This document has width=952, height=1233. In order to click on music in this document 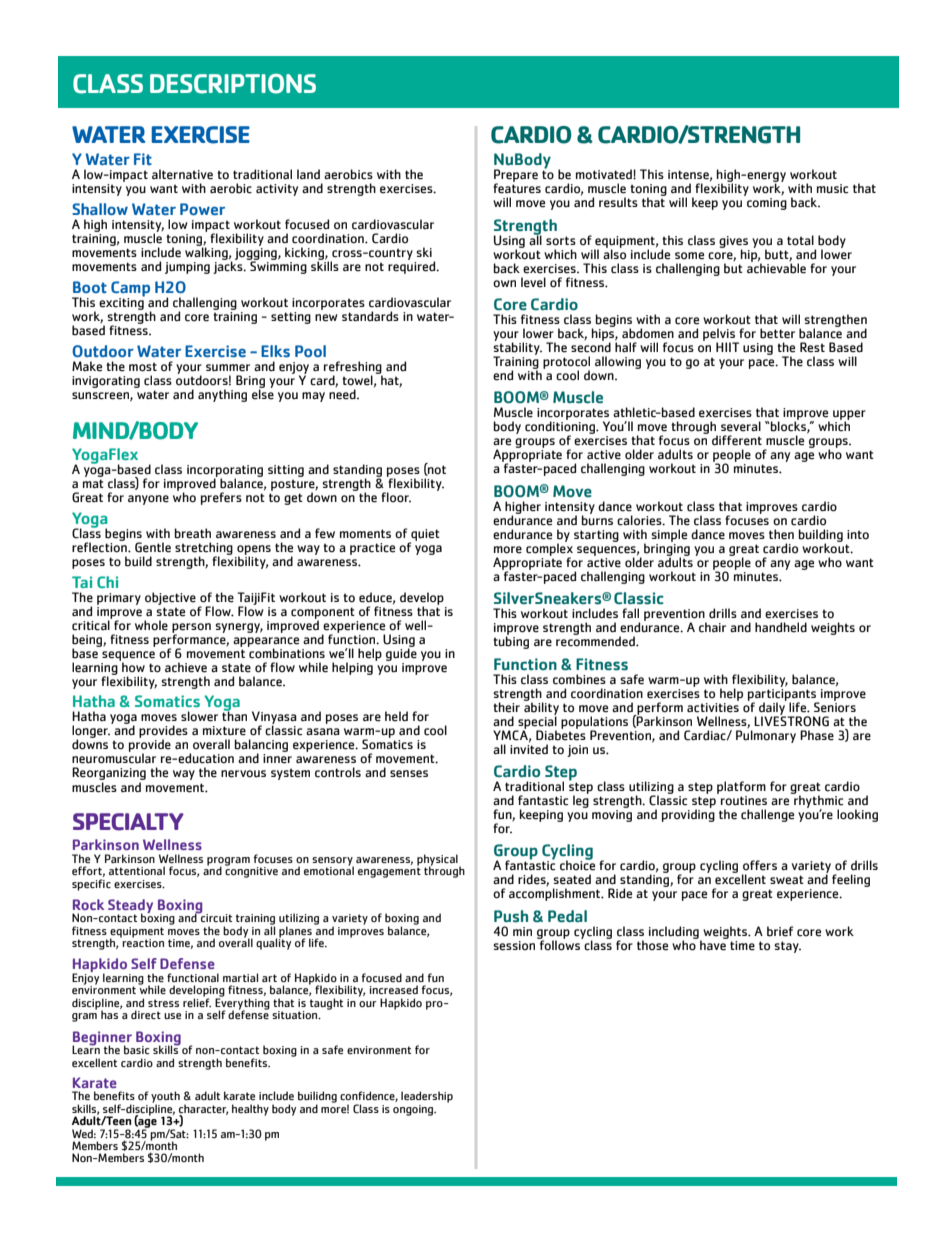, I will do `click(832, 189)`.
